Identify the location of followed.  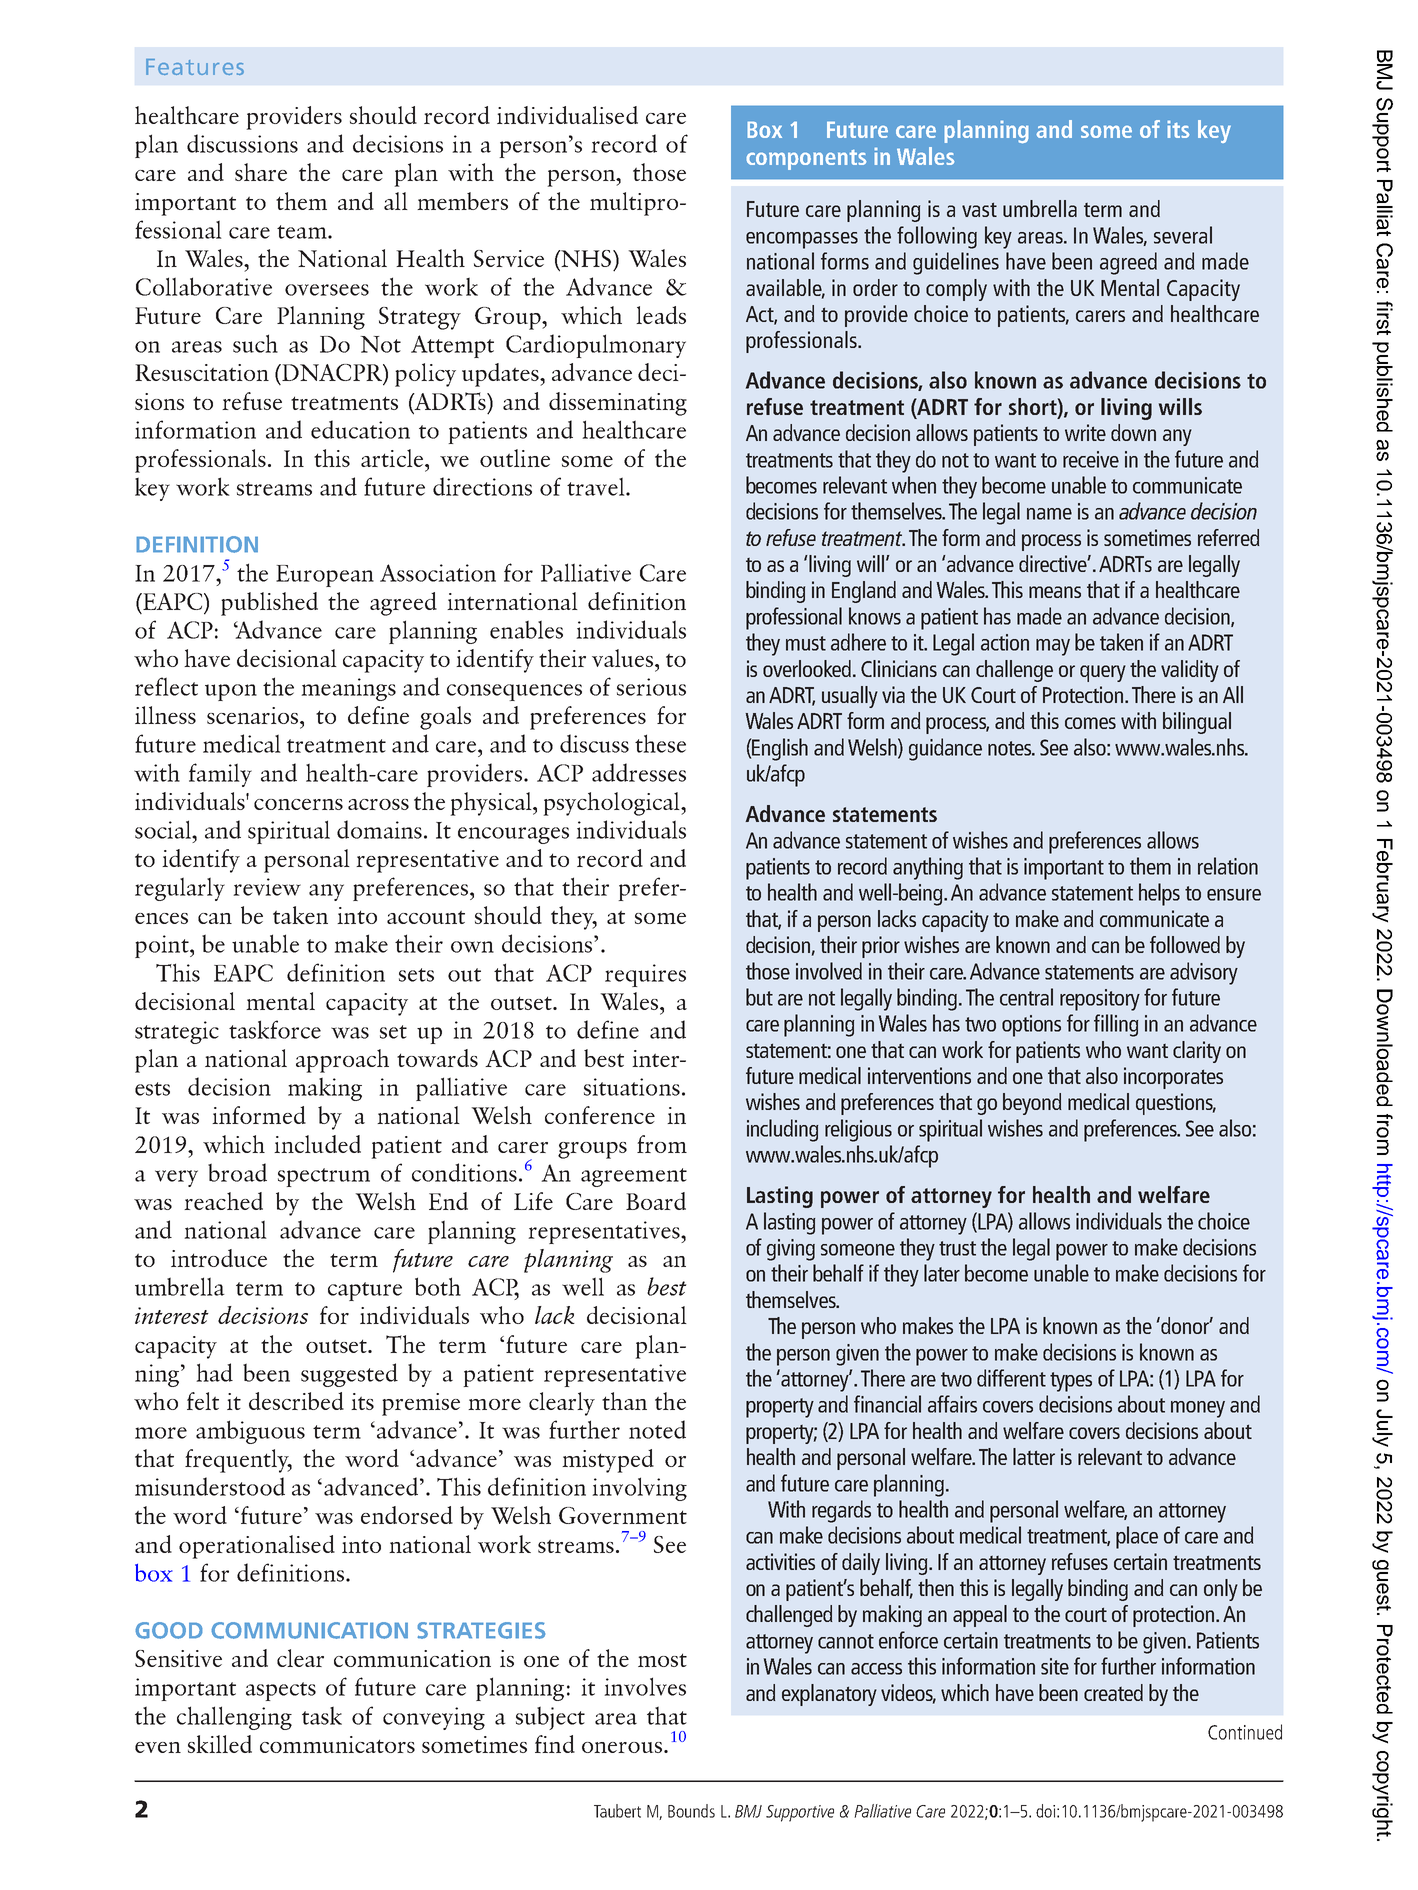
(1185, 944).
